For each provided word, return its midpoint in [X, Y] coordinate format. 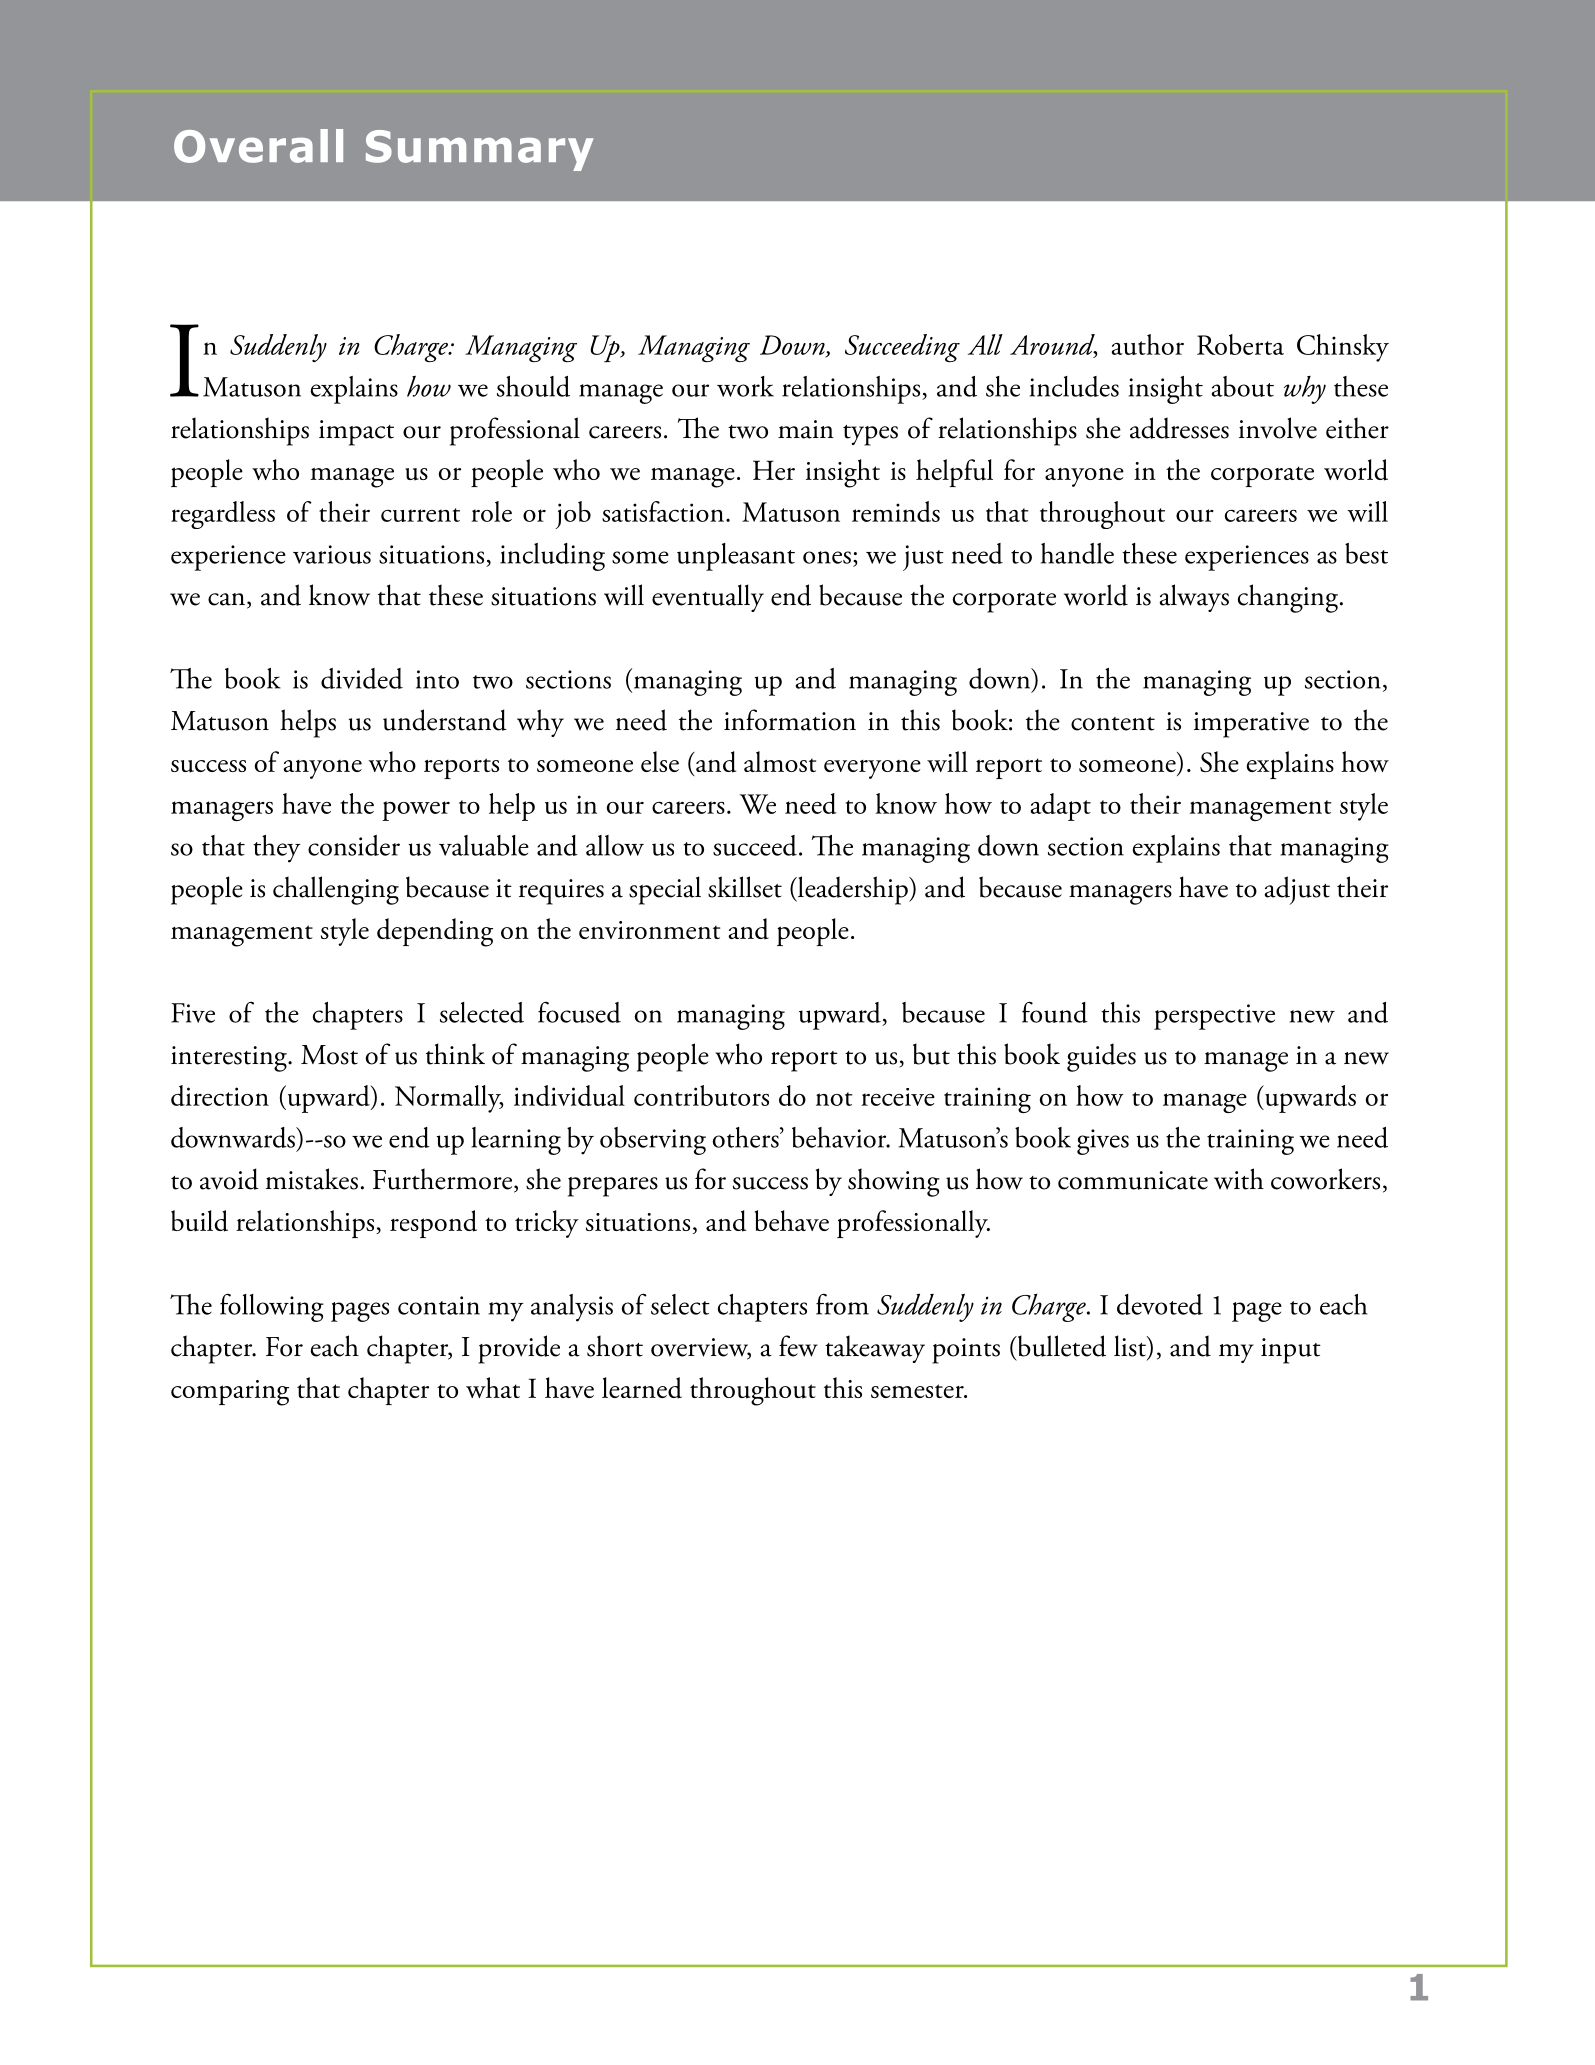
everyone [872, 769]
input [1291, 1351]
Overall [258, 146]
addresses [1179, 428]
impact [356, 433]
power [416, 811]
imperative [1251, 725]
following [272, 1308]
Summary [480, 150]
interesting [230, 1059]
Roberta [1240, 344]
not [834, 1099]
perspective [1214, 1017]
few [798, 1346]
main [806, 429]
